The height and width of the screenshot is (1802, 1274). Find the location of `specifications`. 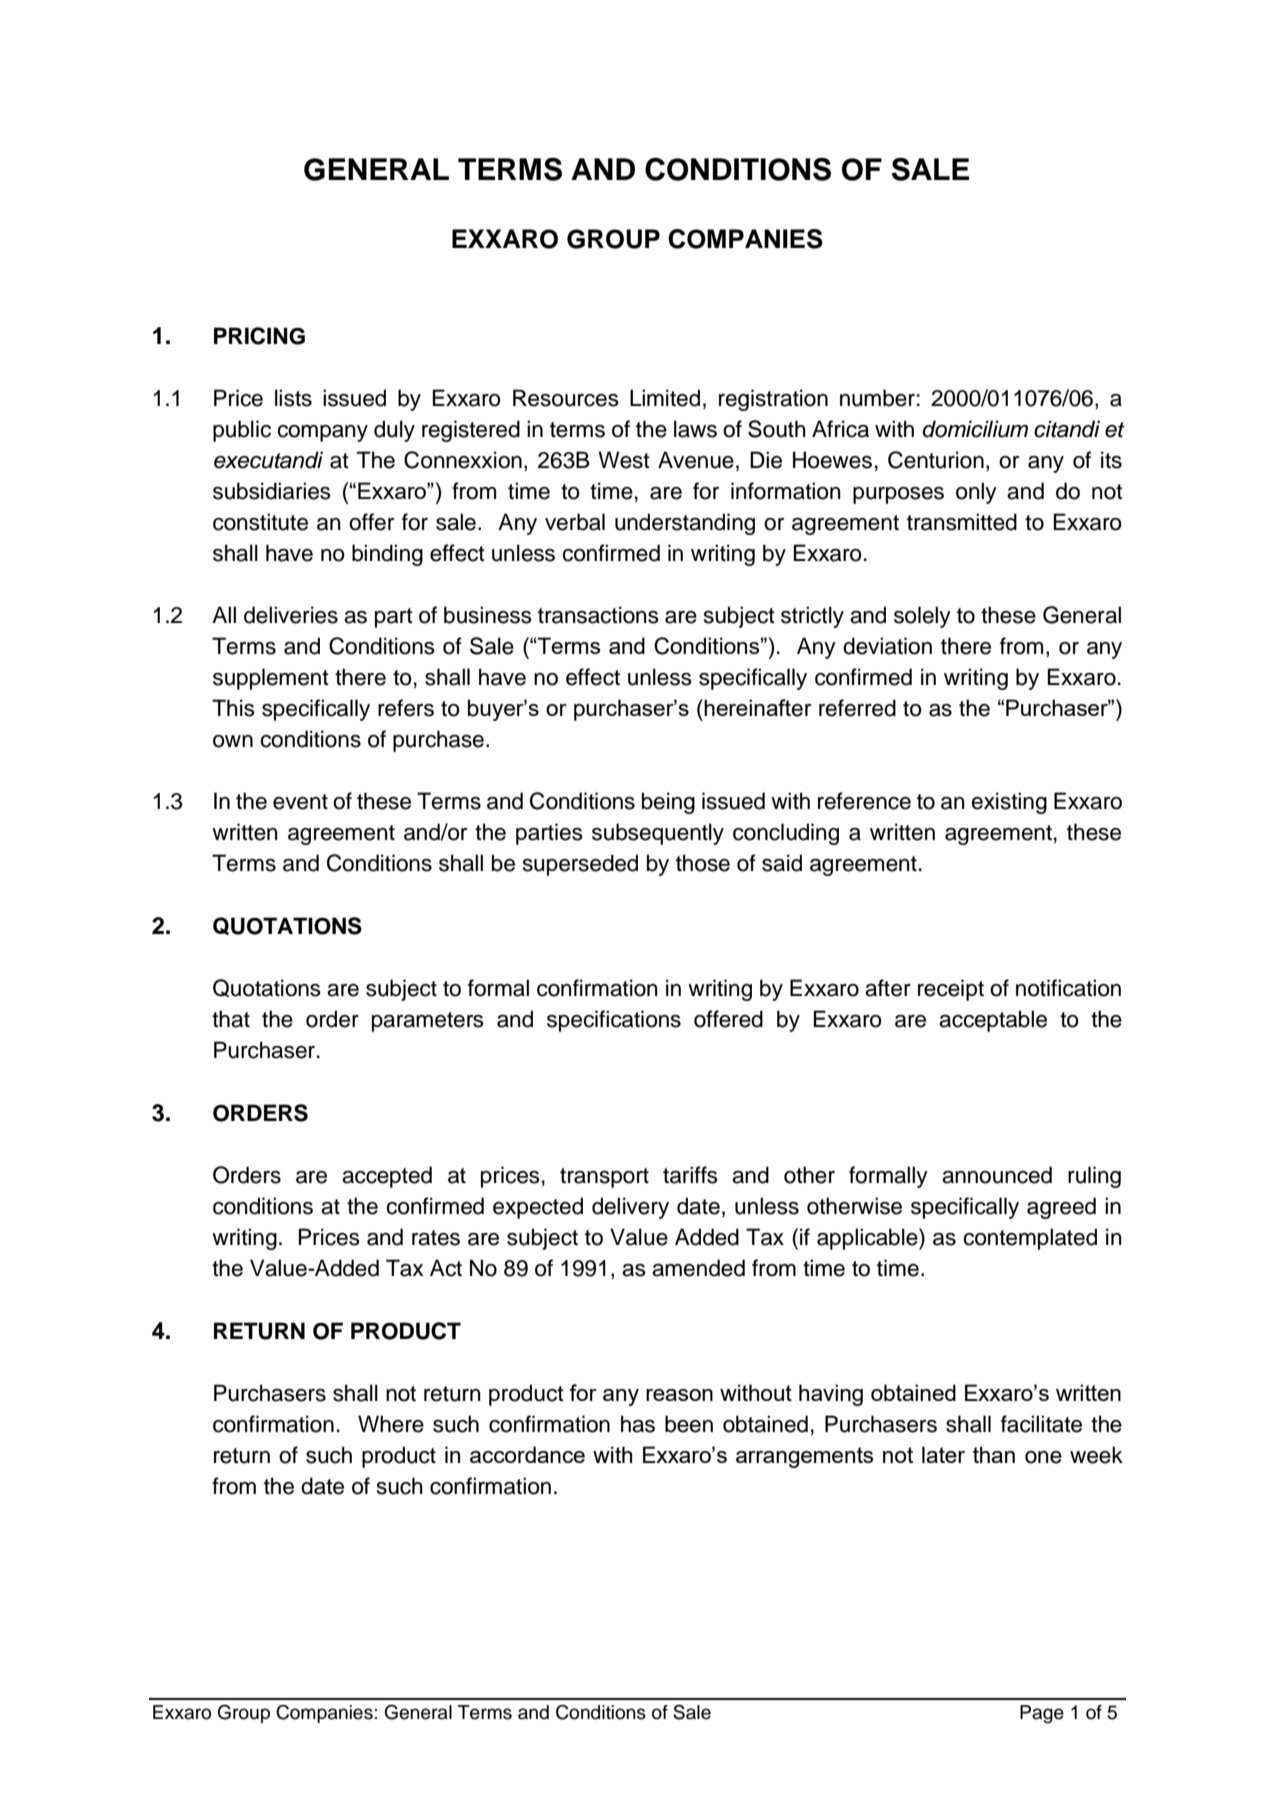

specifications is located at coordinates (614, 1021).
